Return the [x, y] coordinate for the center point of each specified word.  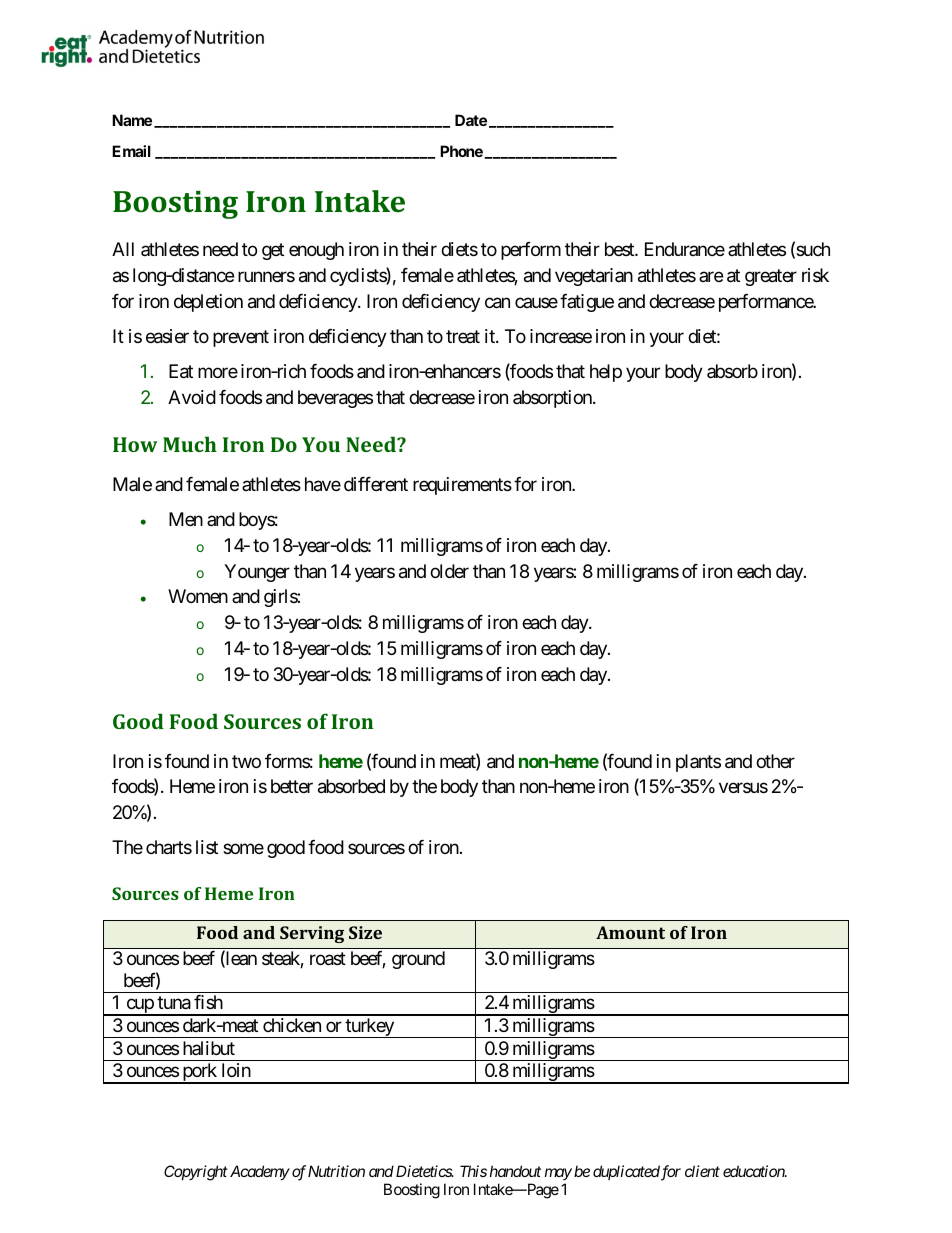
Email [131, 151]
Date [471, 120]
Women [198, 596]
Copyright [196, 1173]
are [711, 276]
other [775, 761]
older [449, 571]
